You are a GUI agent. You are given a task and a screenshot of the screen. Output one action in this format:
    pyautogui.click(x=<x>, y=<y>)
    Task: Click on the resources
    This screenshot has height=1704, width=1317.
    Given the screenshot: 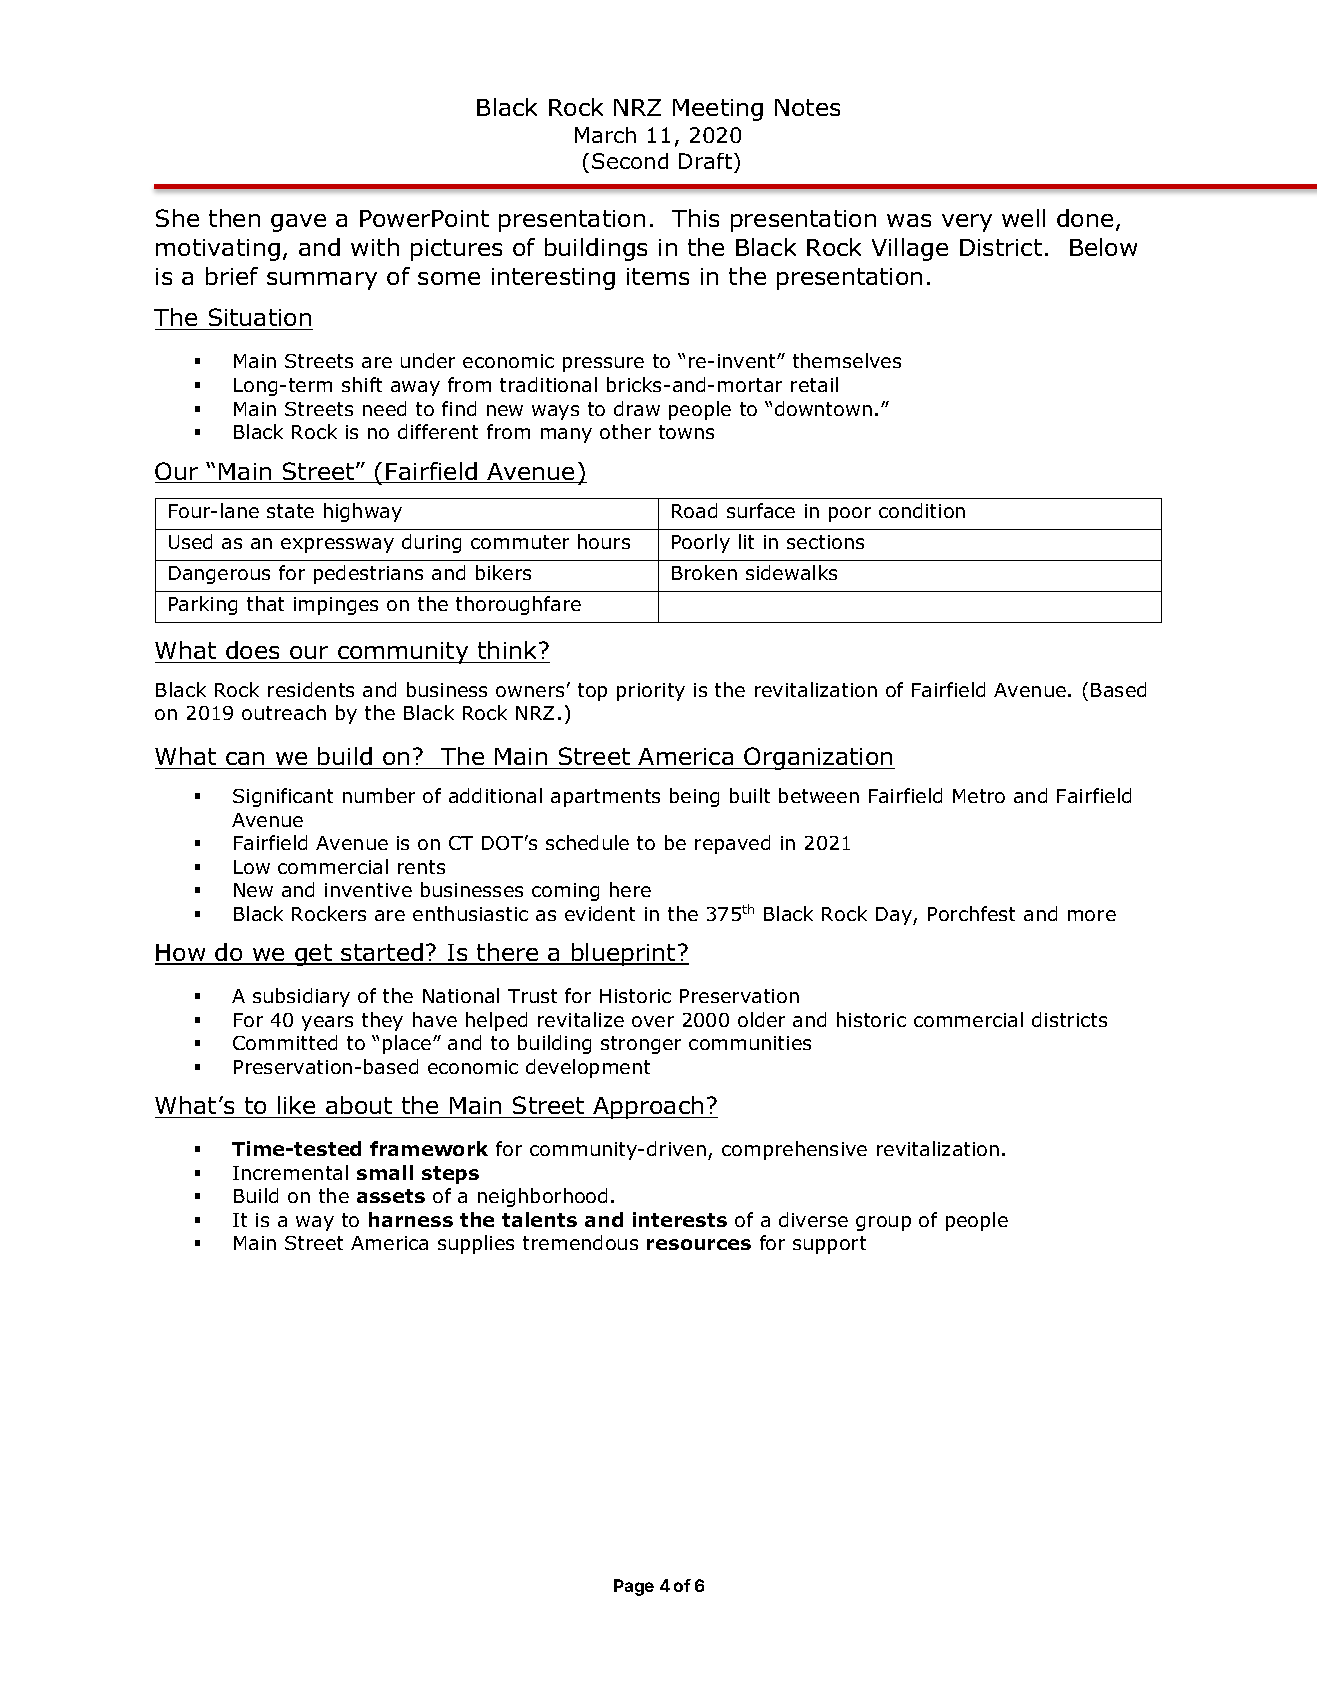 What is the action you would take?
    pyautogui.click(x=699, y=1244)
